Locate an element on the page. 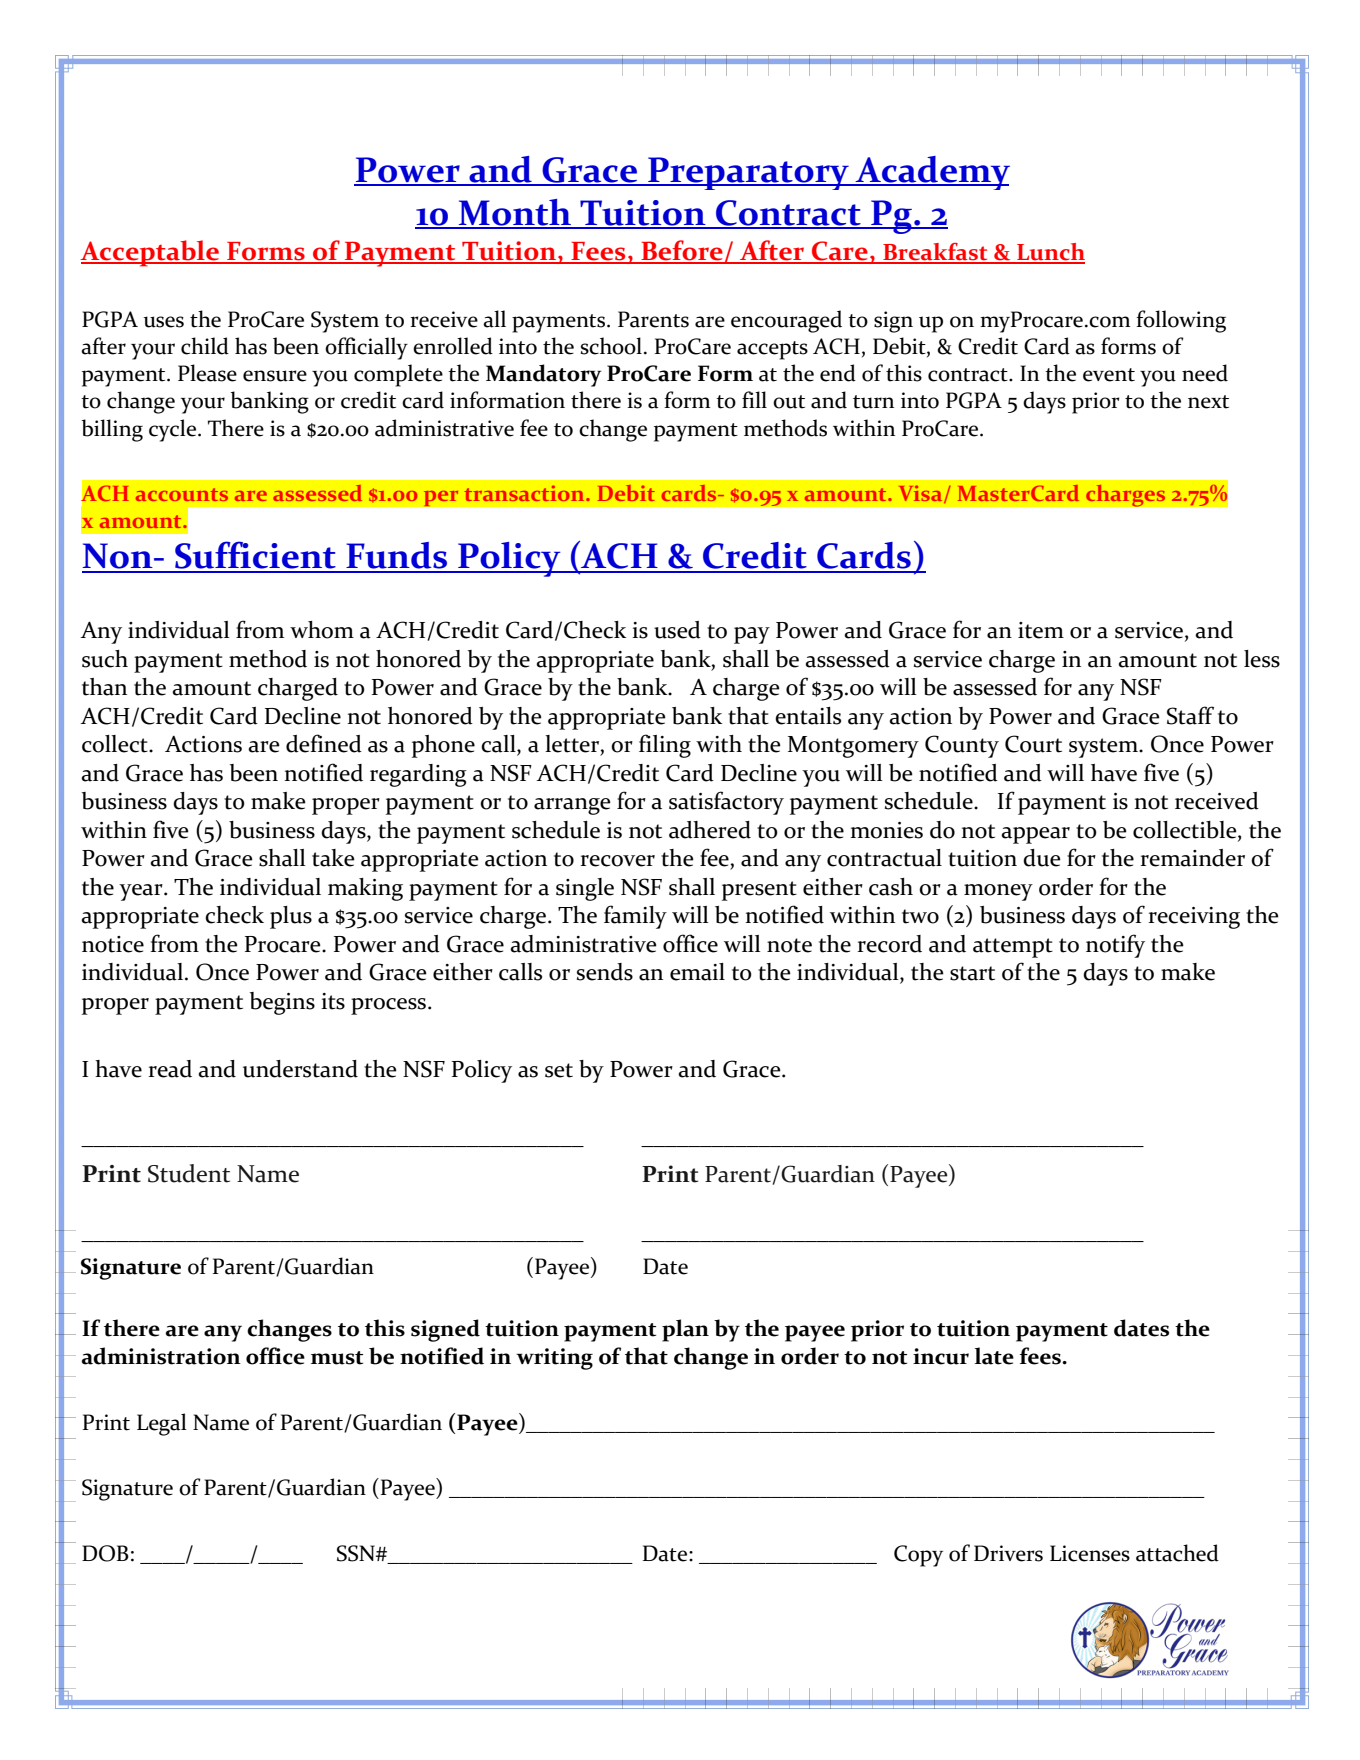  Acceptable is located at coordinates (150, 253).
